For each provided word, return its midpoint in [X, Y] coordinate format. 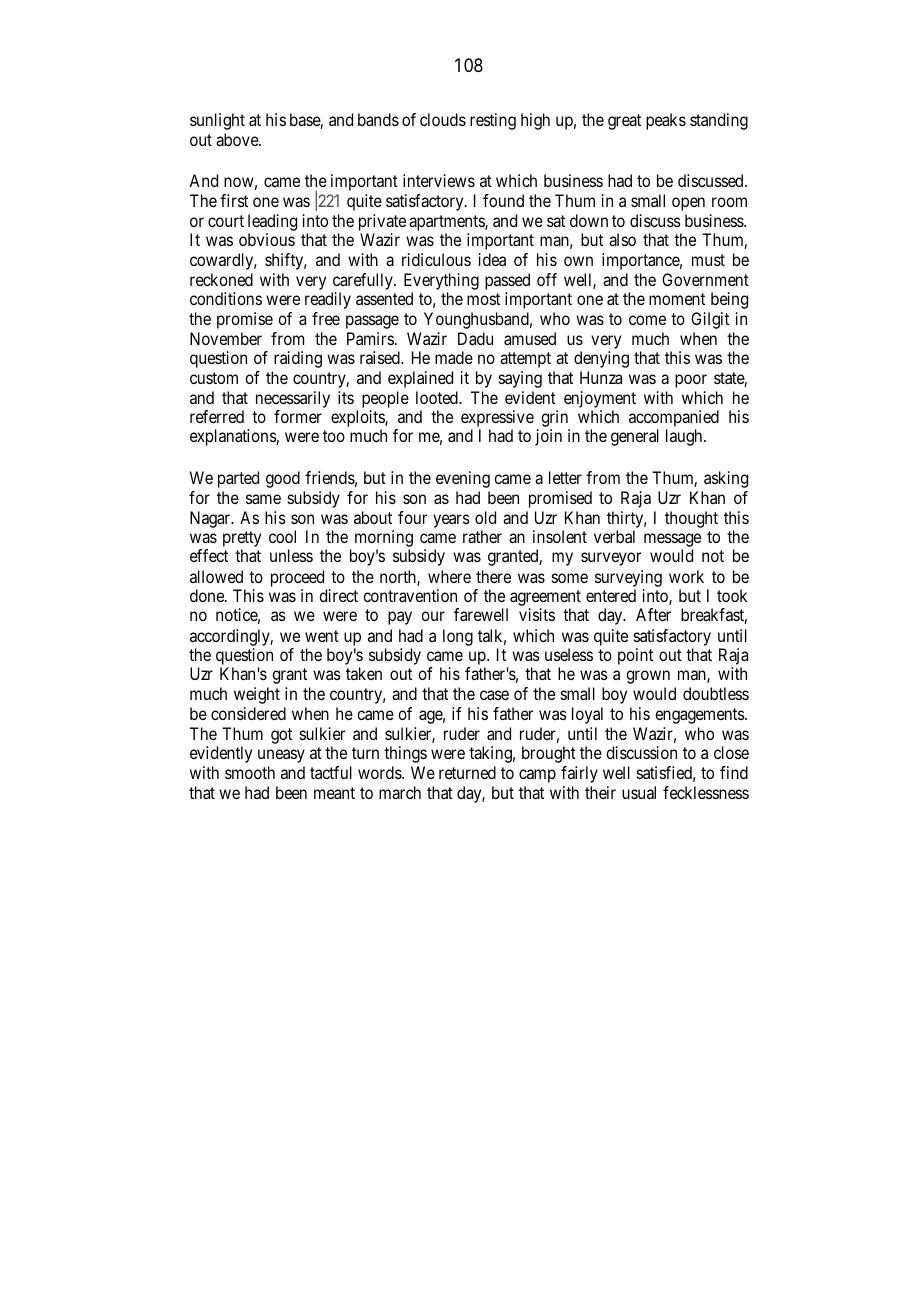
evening [463, 479]
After [653, 614]
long [458, 637]
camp [537, 776]
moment [677, 299]
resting [493, 121]
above [238, 139]
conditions [226, 298]
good [283, 479]
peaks [666, 121]
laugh [685, 437]
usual [639, 792]
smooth [250, 772]
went [322, 636]
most [483, 299]
